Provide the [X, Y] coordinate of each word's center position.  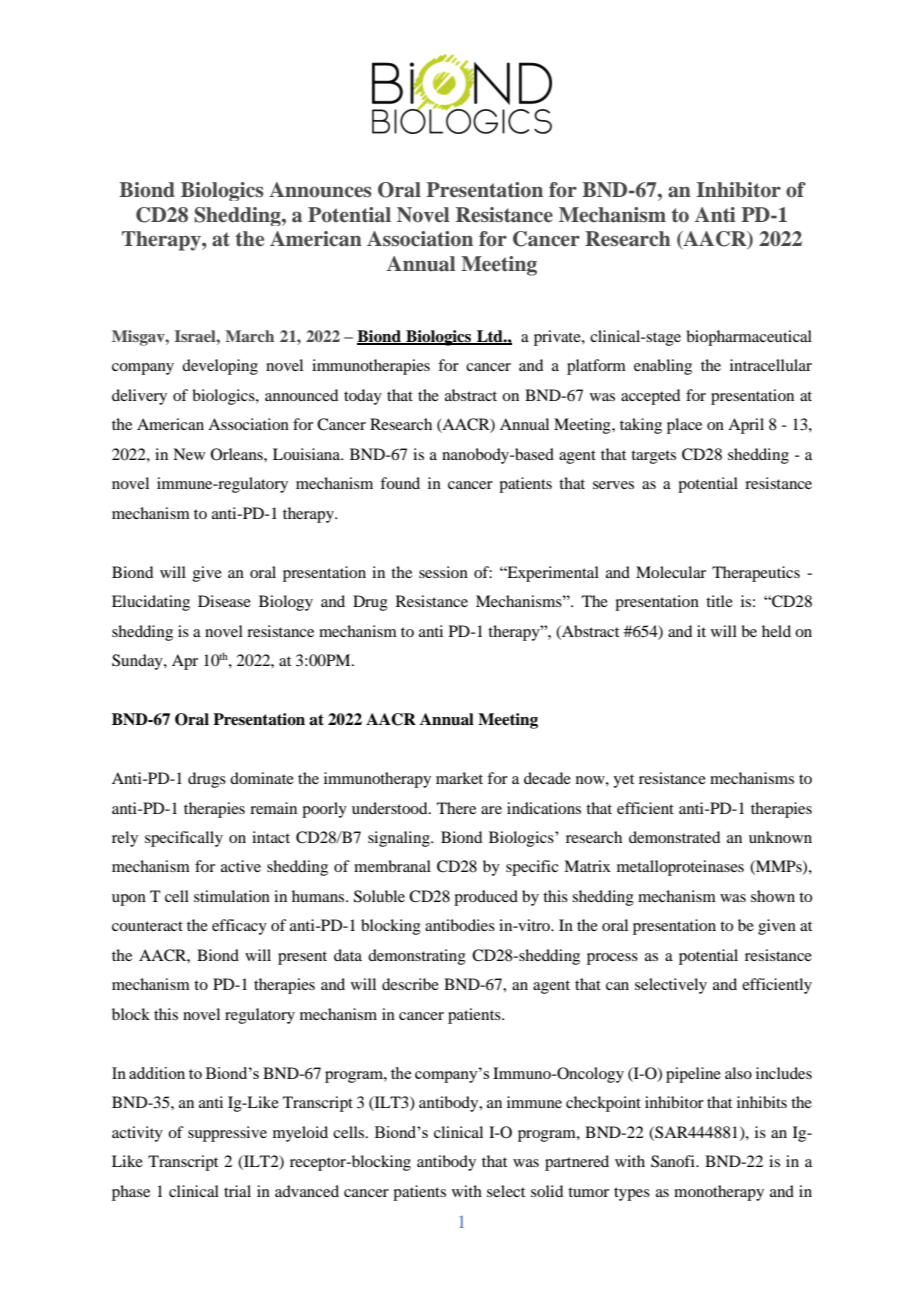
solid [547, 1191]
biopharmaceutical [749, 338]
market [459, 778]
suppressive [227, 1134]
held [776, 631]
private [558, 338]
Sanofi [674, 1161]
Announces [320, 190]
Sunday [138, 662]
